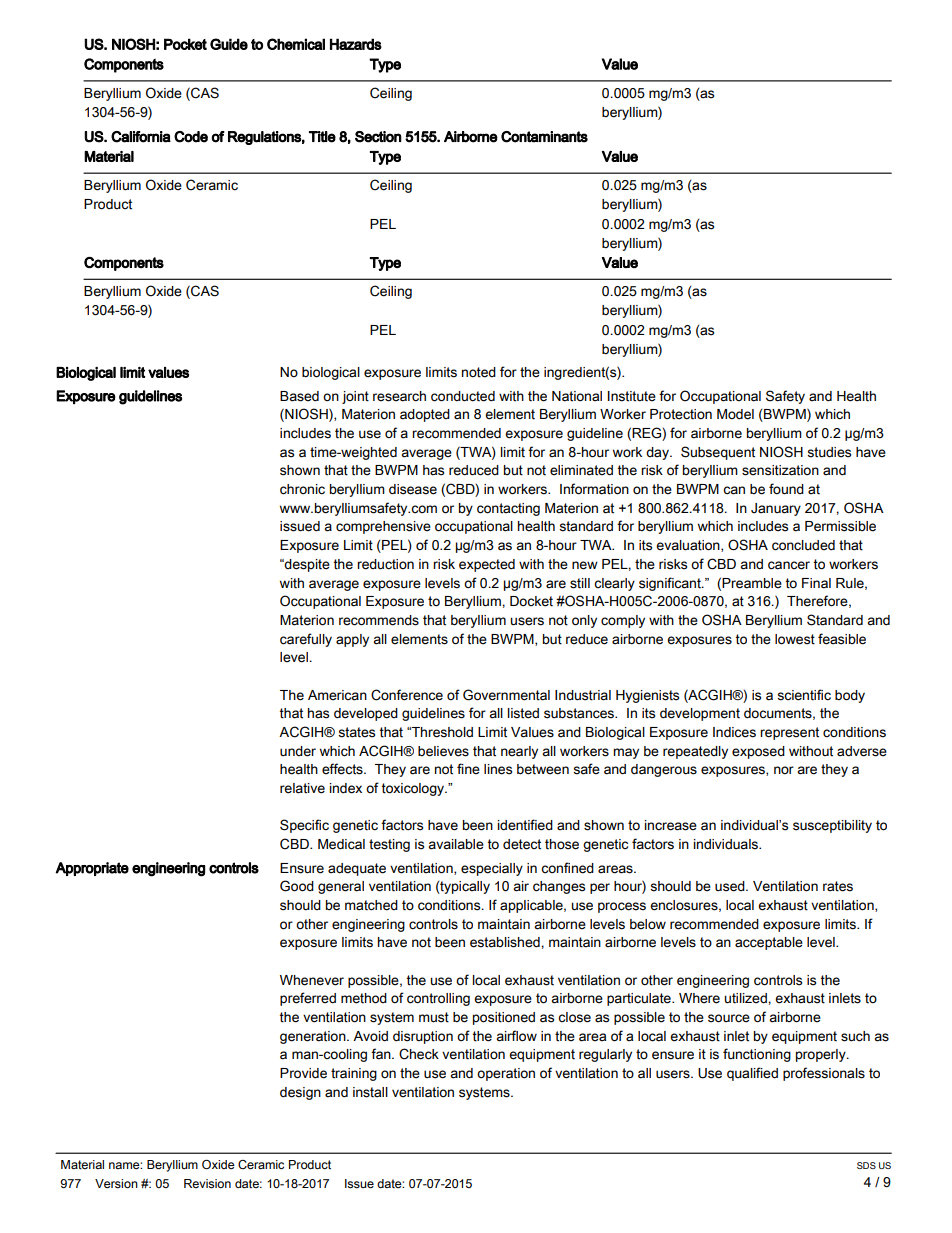  What do you see at coordinates (191, 137) in the screenshot?
I see `Code` at bounding box center [191, 137].
